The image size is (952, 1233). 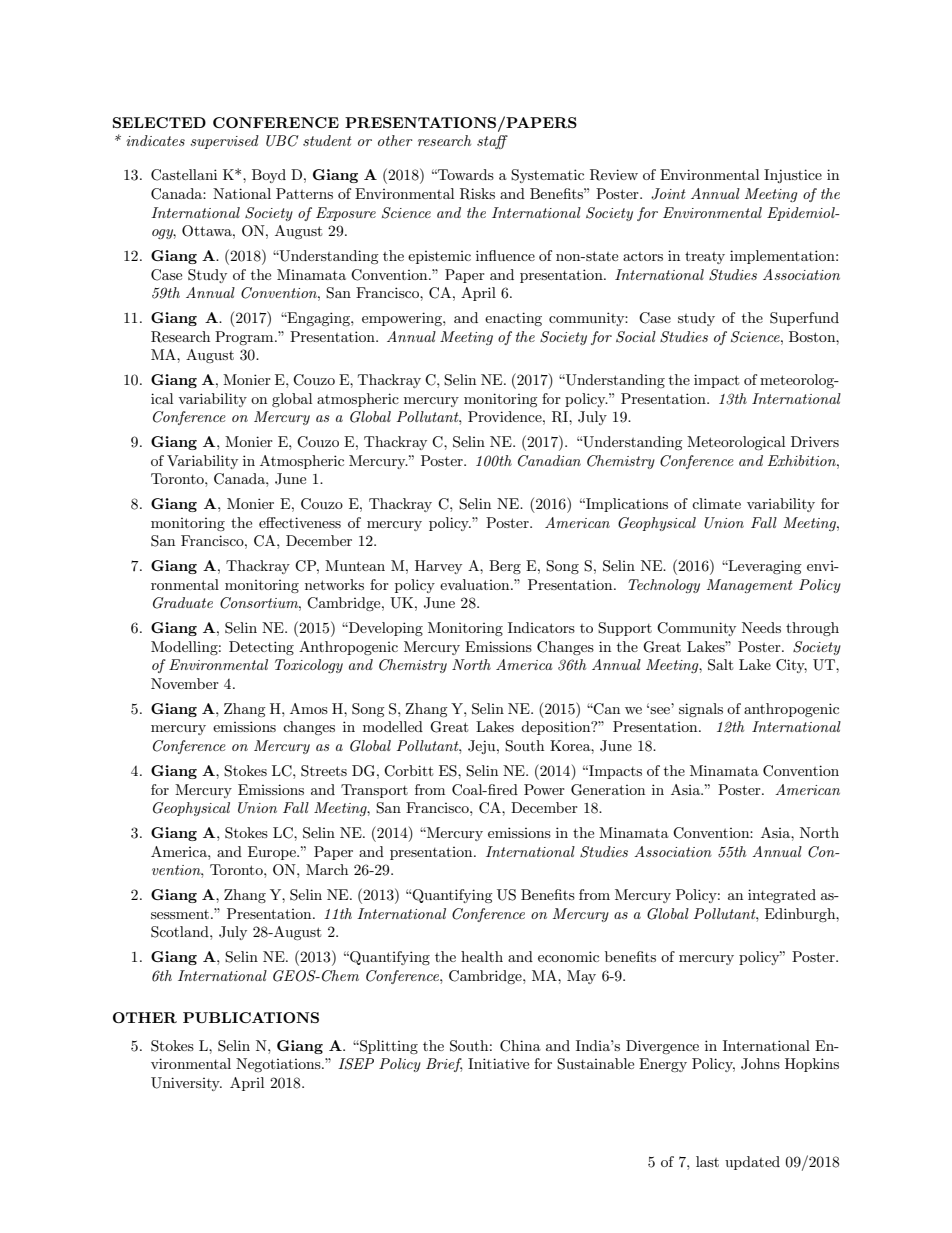 I want to click on Europe, so click(x=273, y=853).
